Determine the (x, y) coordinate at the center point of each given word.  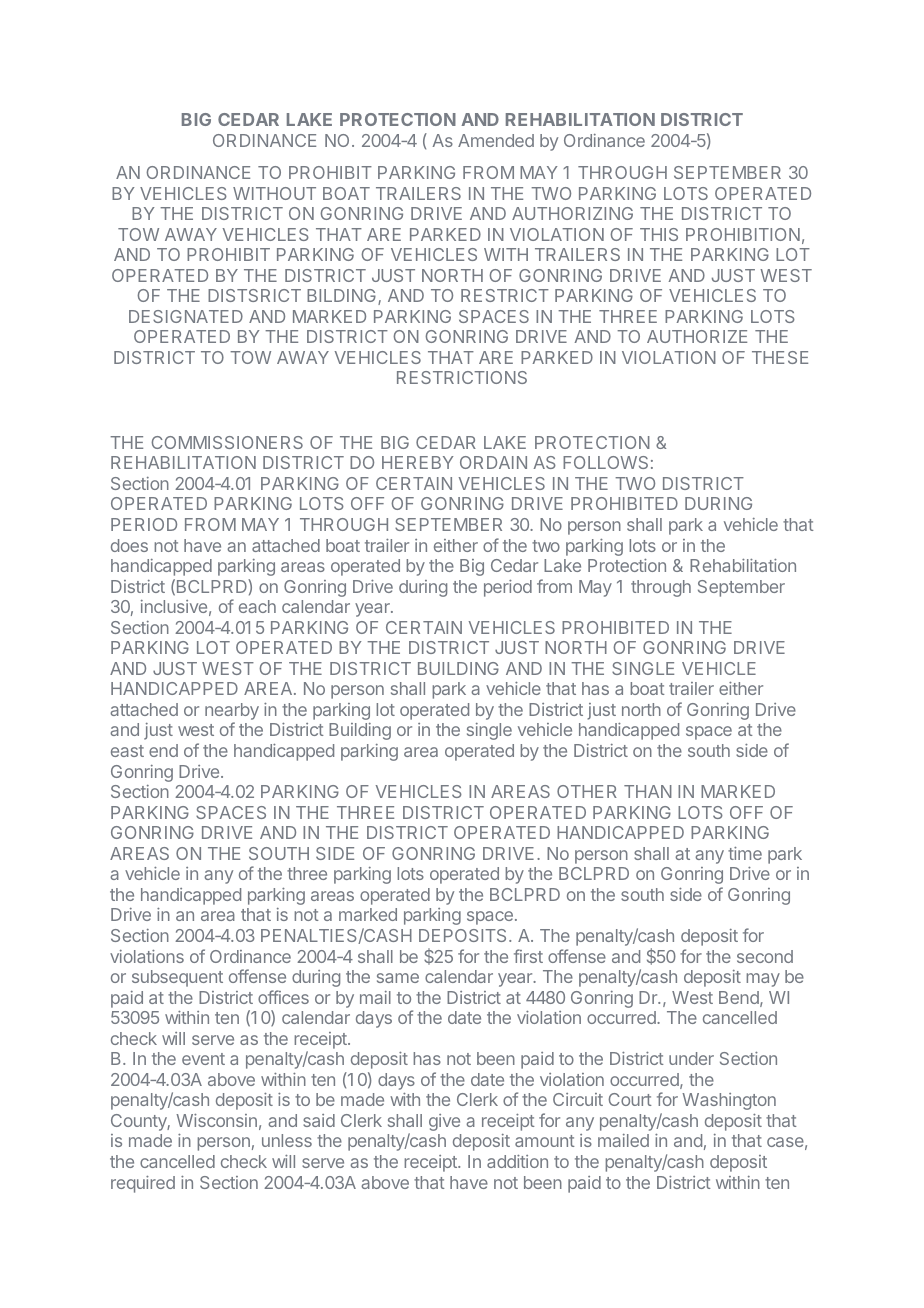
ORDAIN (493, 462)
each (257, 606)
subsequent (177, 978)
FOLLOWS (605, 462)
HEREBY (417, 462)
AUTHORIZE (697, 336)
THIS (659, 234)
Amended (496, 140)
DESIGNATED (186, 316)
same (398, 978)
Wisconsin (216, 1120)
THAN (648, 791)
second (765, 956)
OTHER (587, 791)
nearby (232, 713)
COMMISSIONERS (227, 442)
